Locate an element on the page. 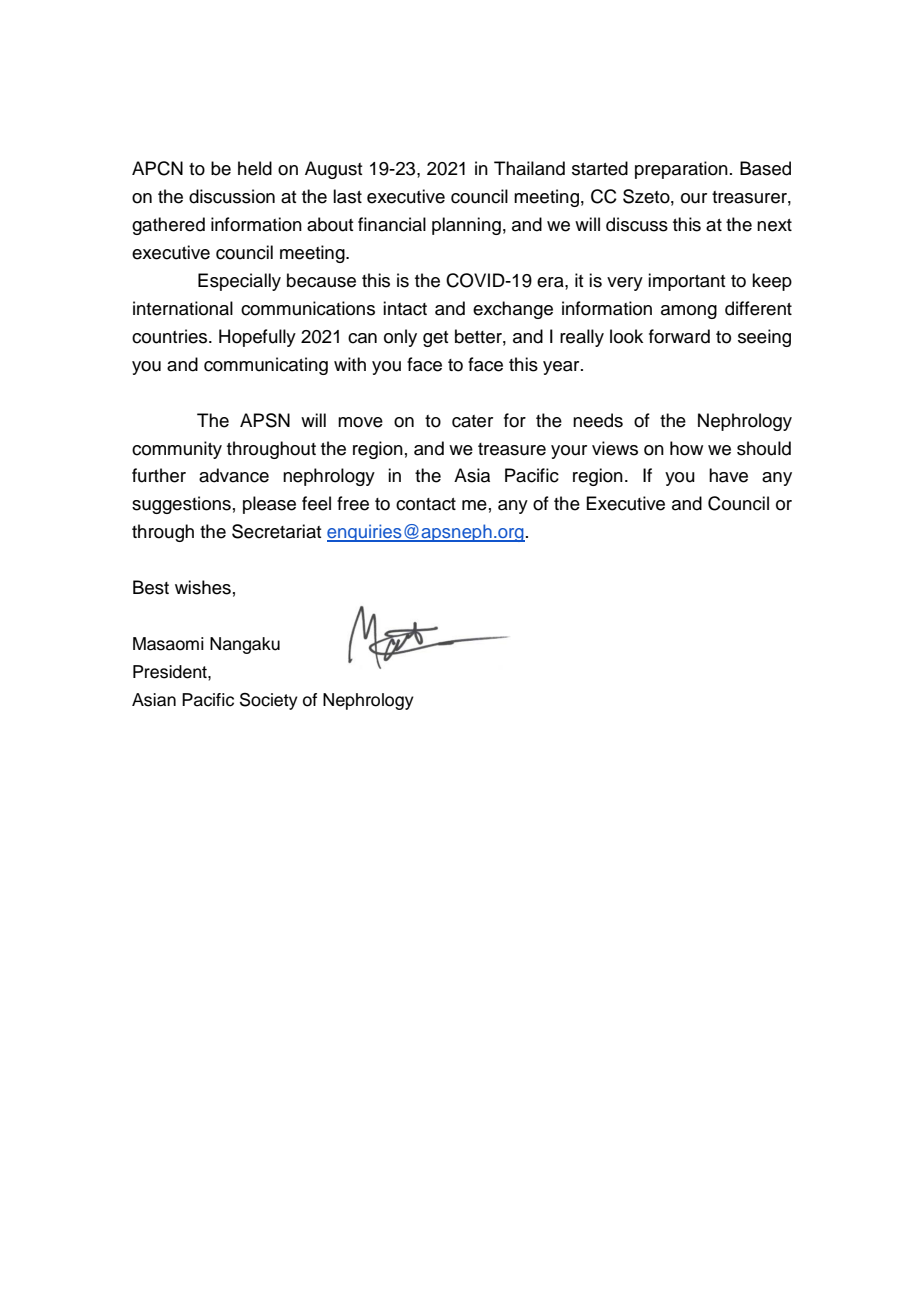  Society is located at coordinates (269, 701).
